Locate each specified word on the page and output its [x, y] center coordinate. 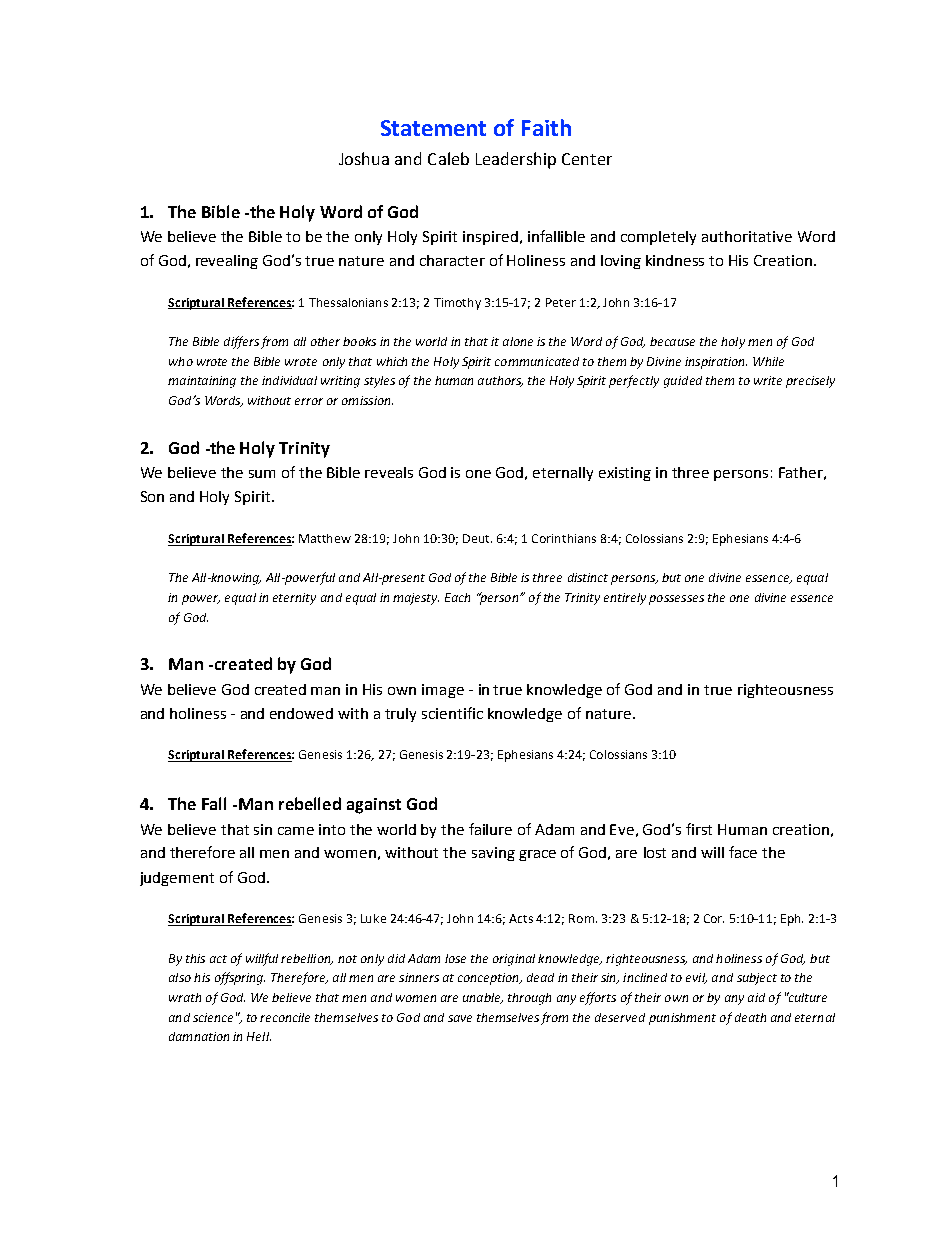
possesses [676, 600]
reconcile [285, 1017]
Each [457, 597]
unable [483, 998]
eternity [294, 599]
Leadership [516, 160]
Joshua [364, 158]
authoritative [747, 236]
